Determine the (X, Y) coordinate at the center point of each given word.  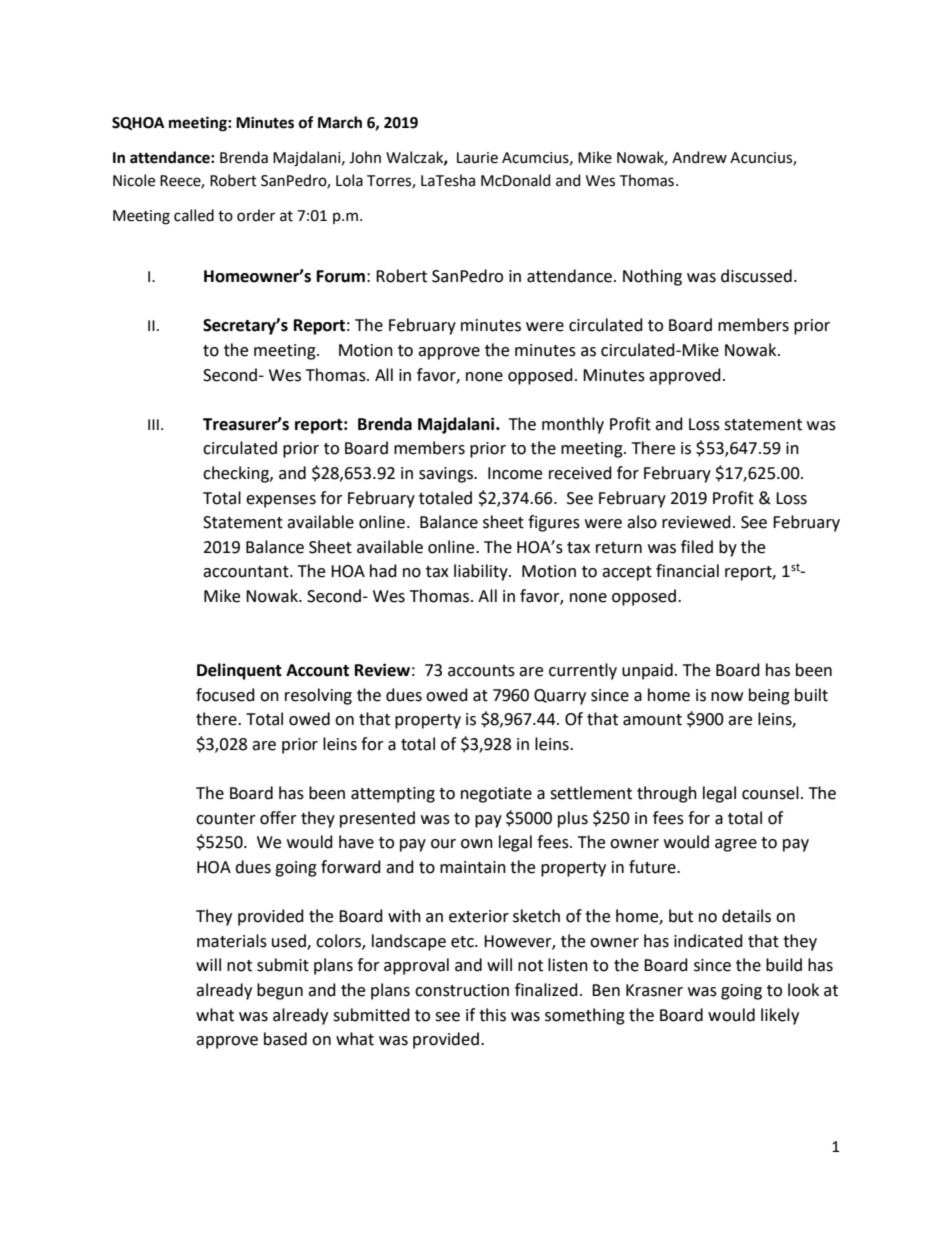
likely (780, 1016)
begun (280, 991)
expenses (281, 501)
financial (687, 571)
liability (482, 572)
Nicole (134, 180)
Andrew (699, 157)
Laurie (477, 158)
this (492, 1015)
